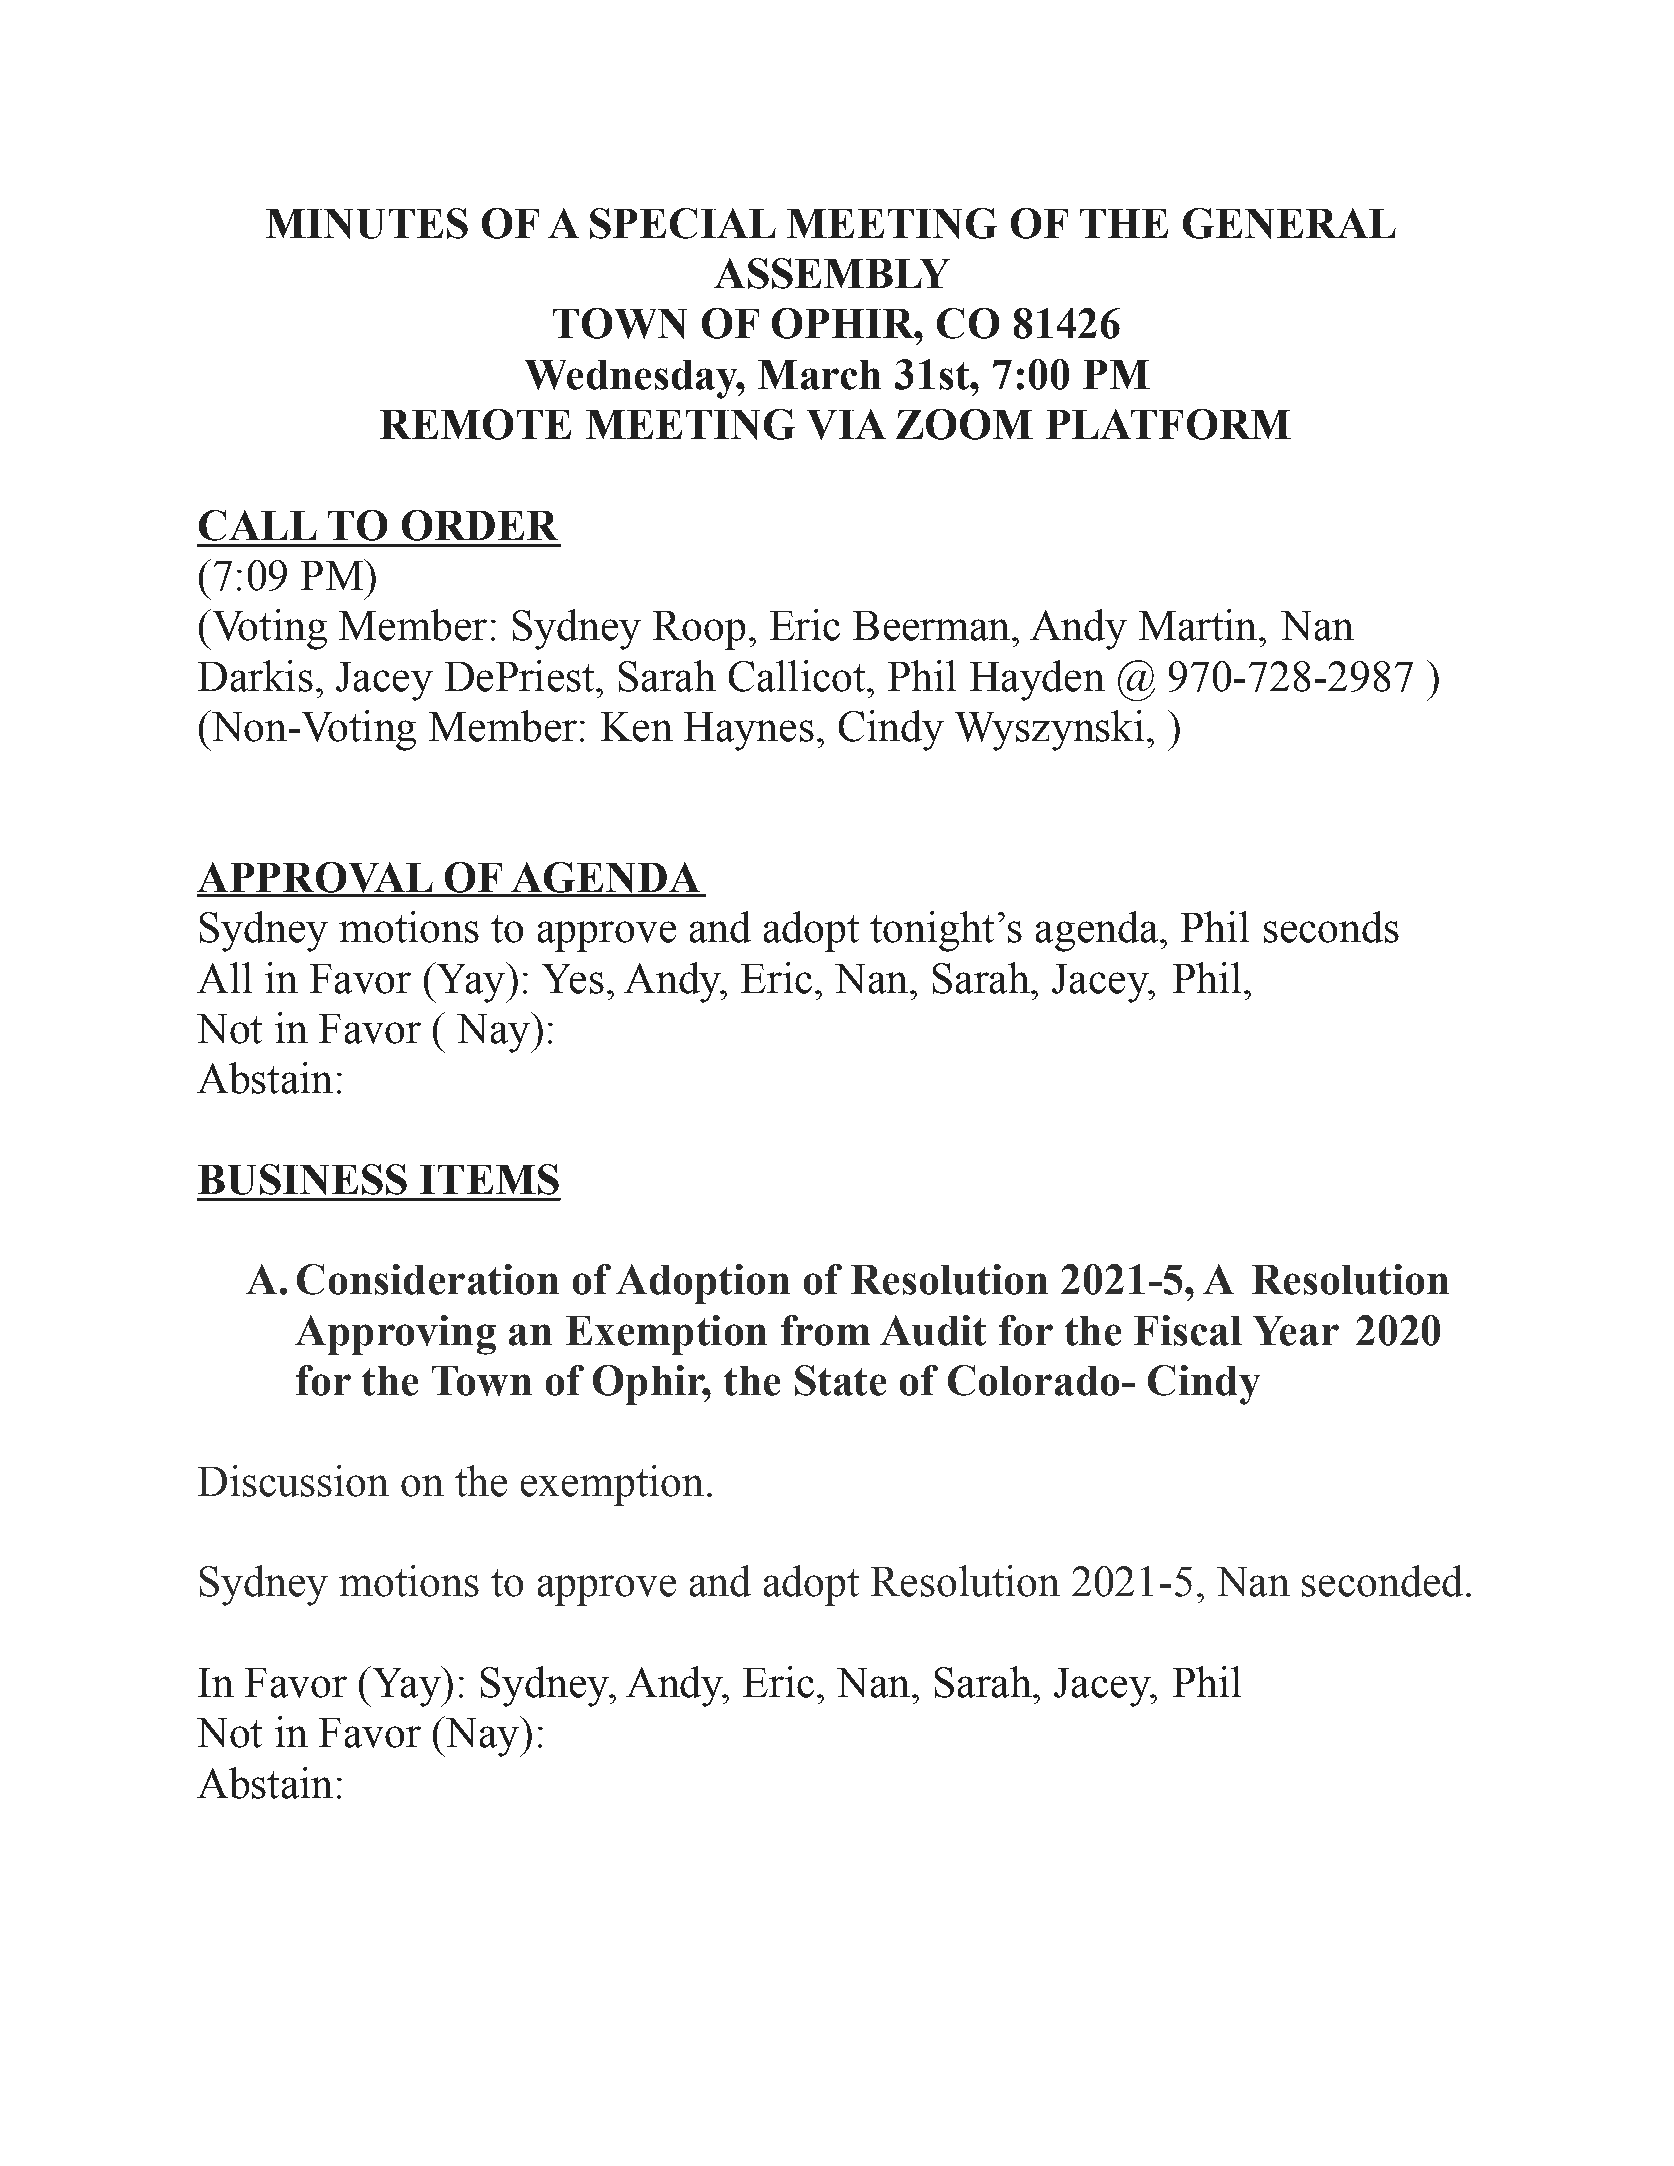 This page has height=2166, width=1674. Describe the element at coordinates (1331, 927) in the page. I see `seconds` at that location.
